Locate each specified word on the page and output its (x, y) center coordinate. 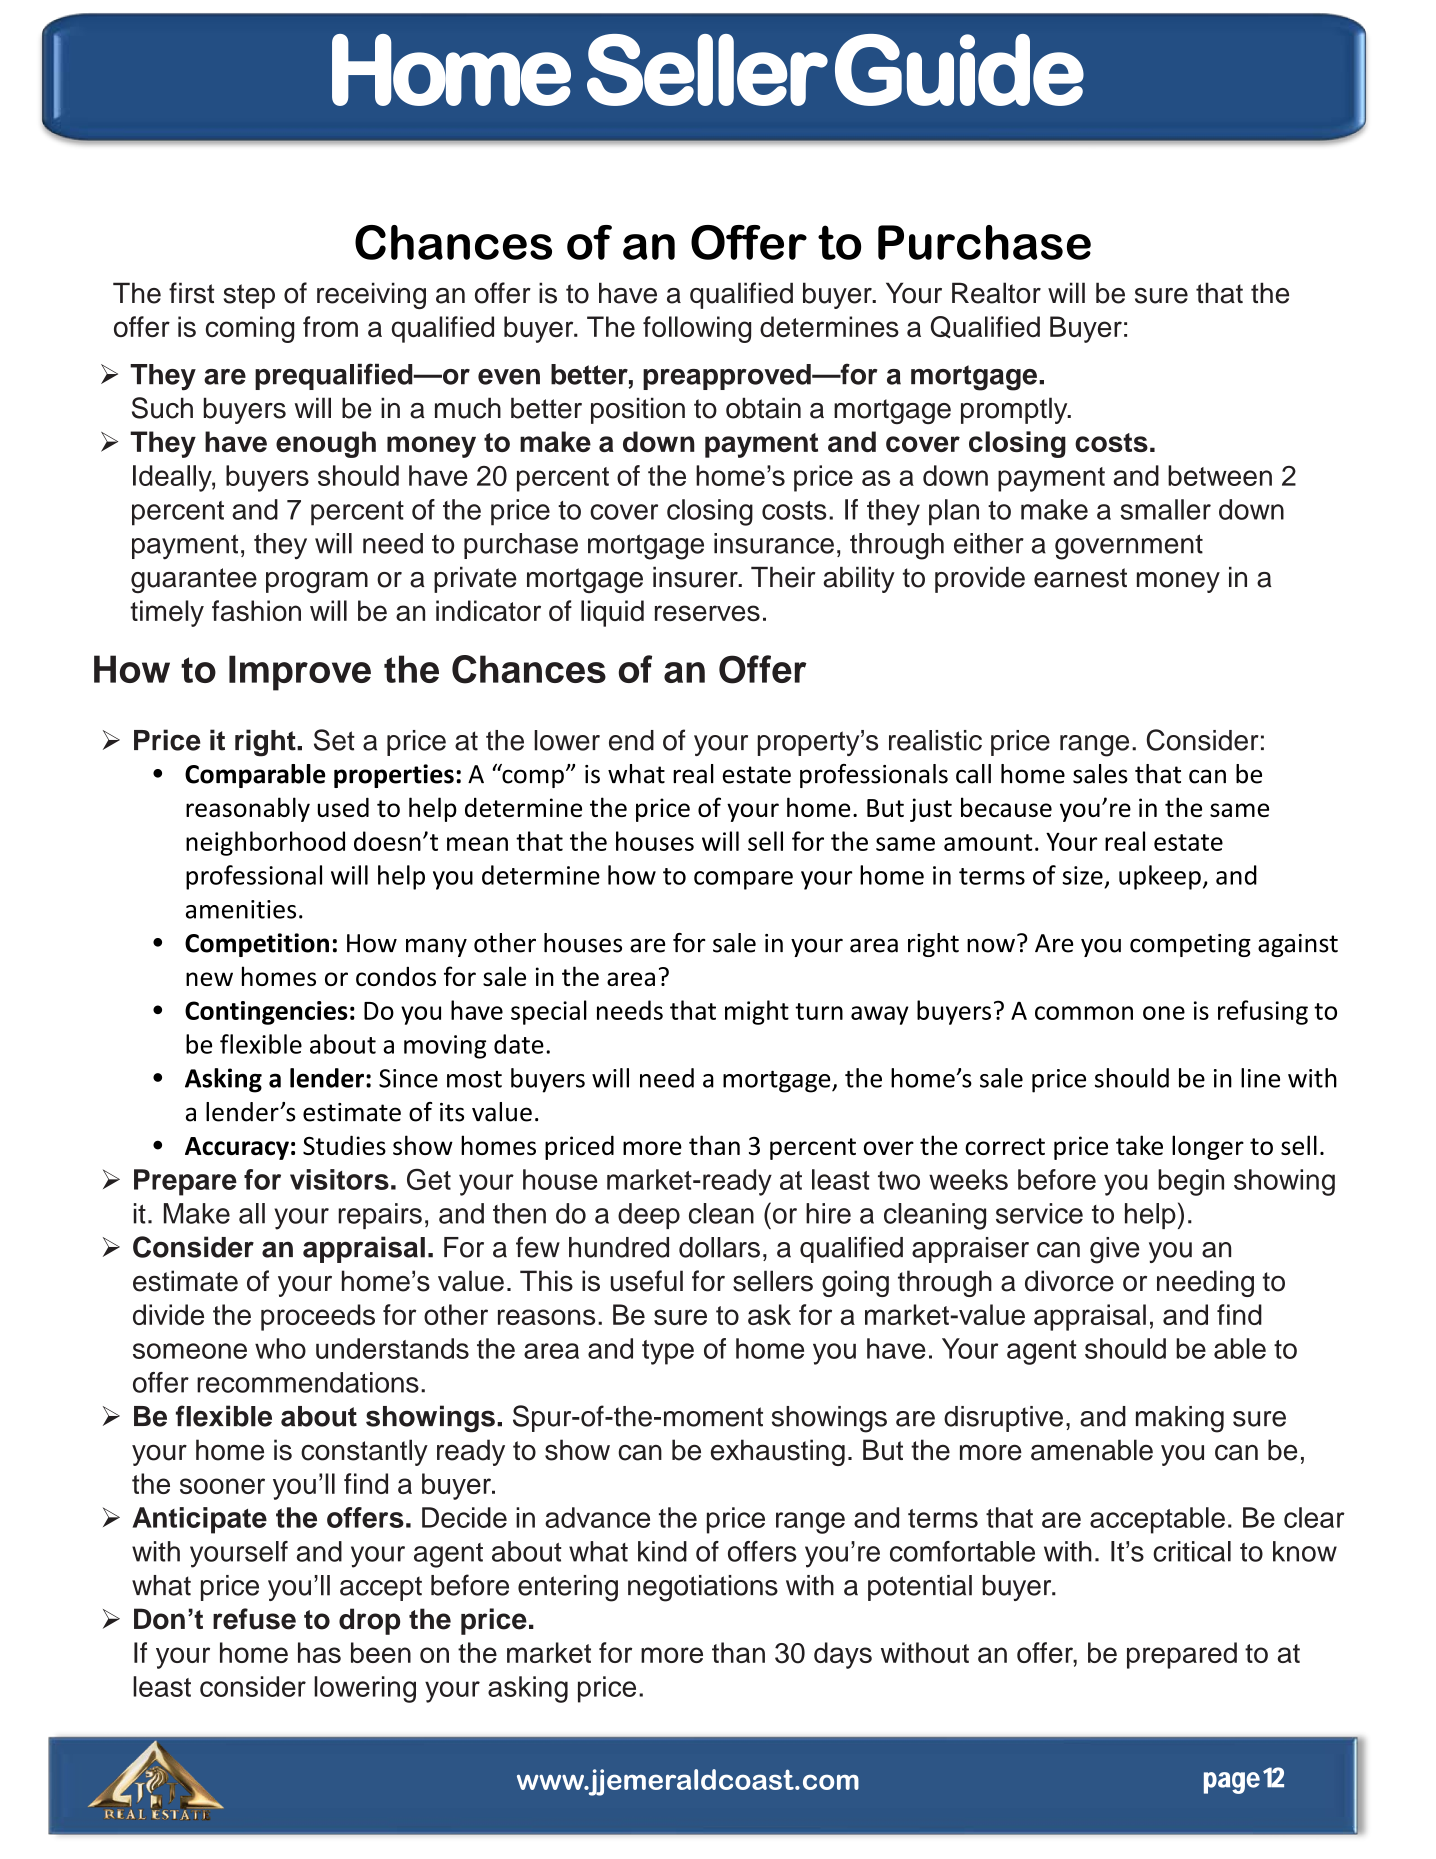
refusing (1263, 1012)
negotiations (703, 1588)
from (330, 326)
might (757, 1012)
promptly (1015, 410)
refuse (254, 1619)
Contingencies (266, 1013)
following (697, 329)
